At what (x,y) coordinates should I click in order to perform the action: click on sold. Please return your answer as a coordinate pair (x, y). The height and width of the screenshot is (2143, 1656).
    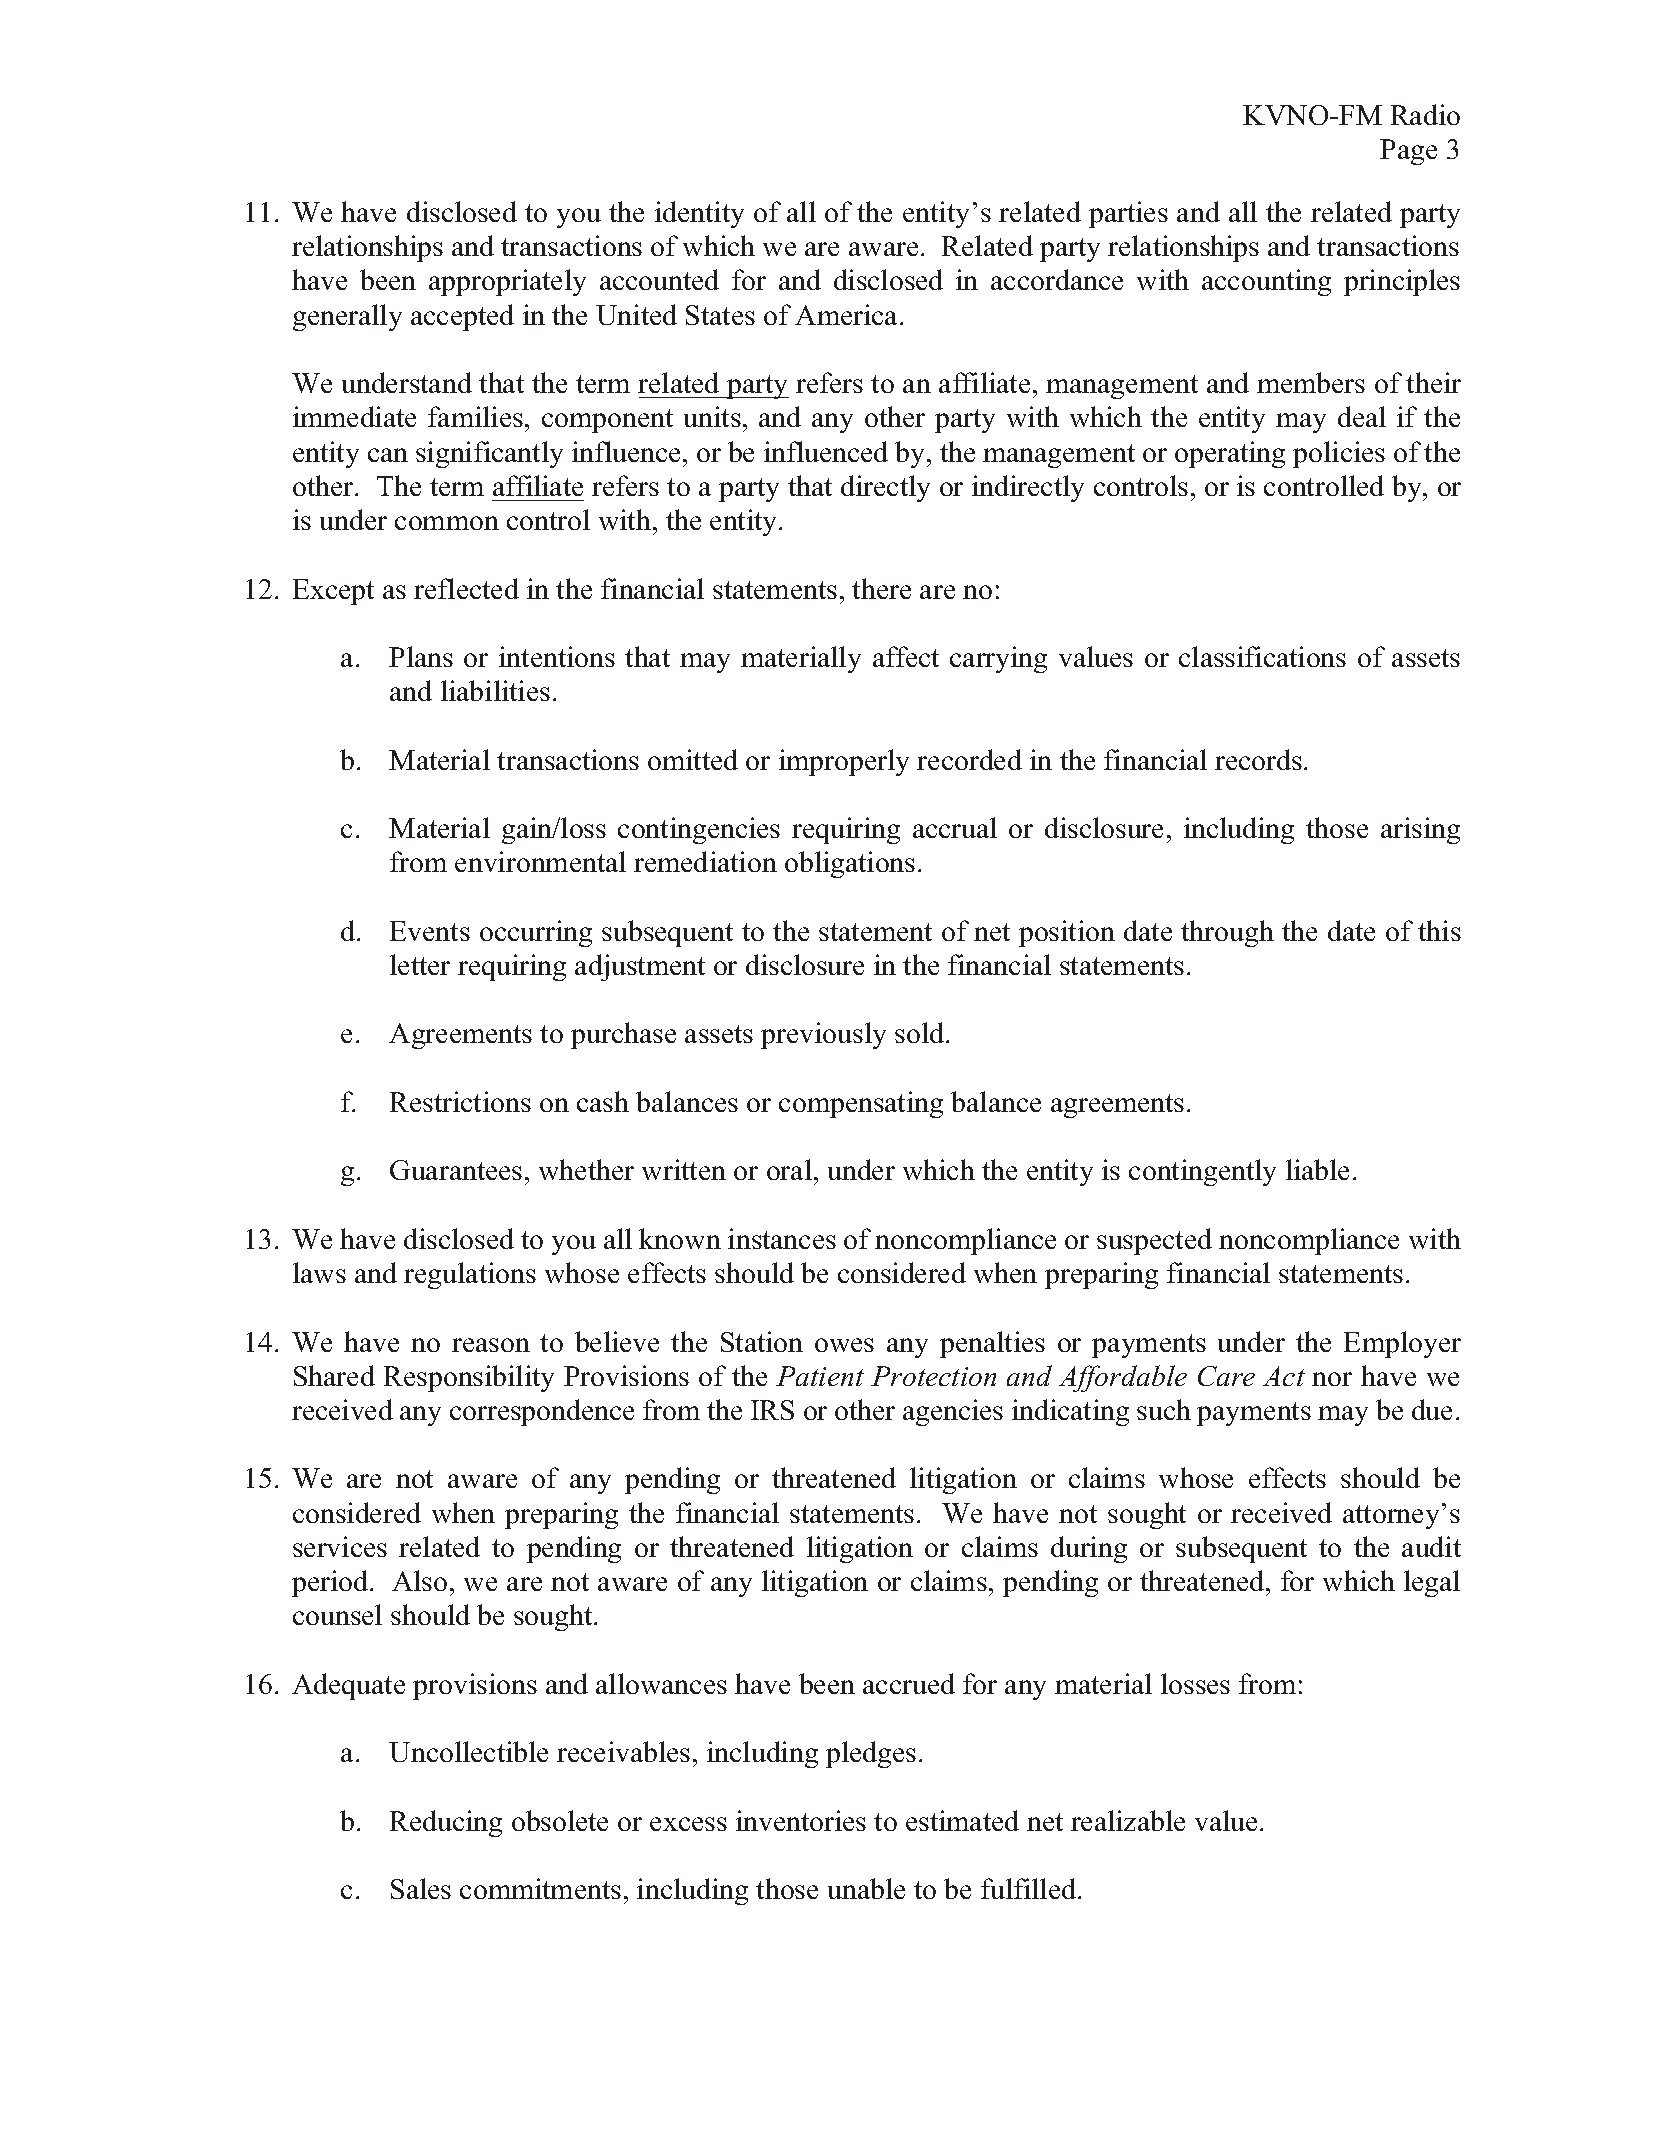
    Looking at the image, I should click on (921, 1032).
